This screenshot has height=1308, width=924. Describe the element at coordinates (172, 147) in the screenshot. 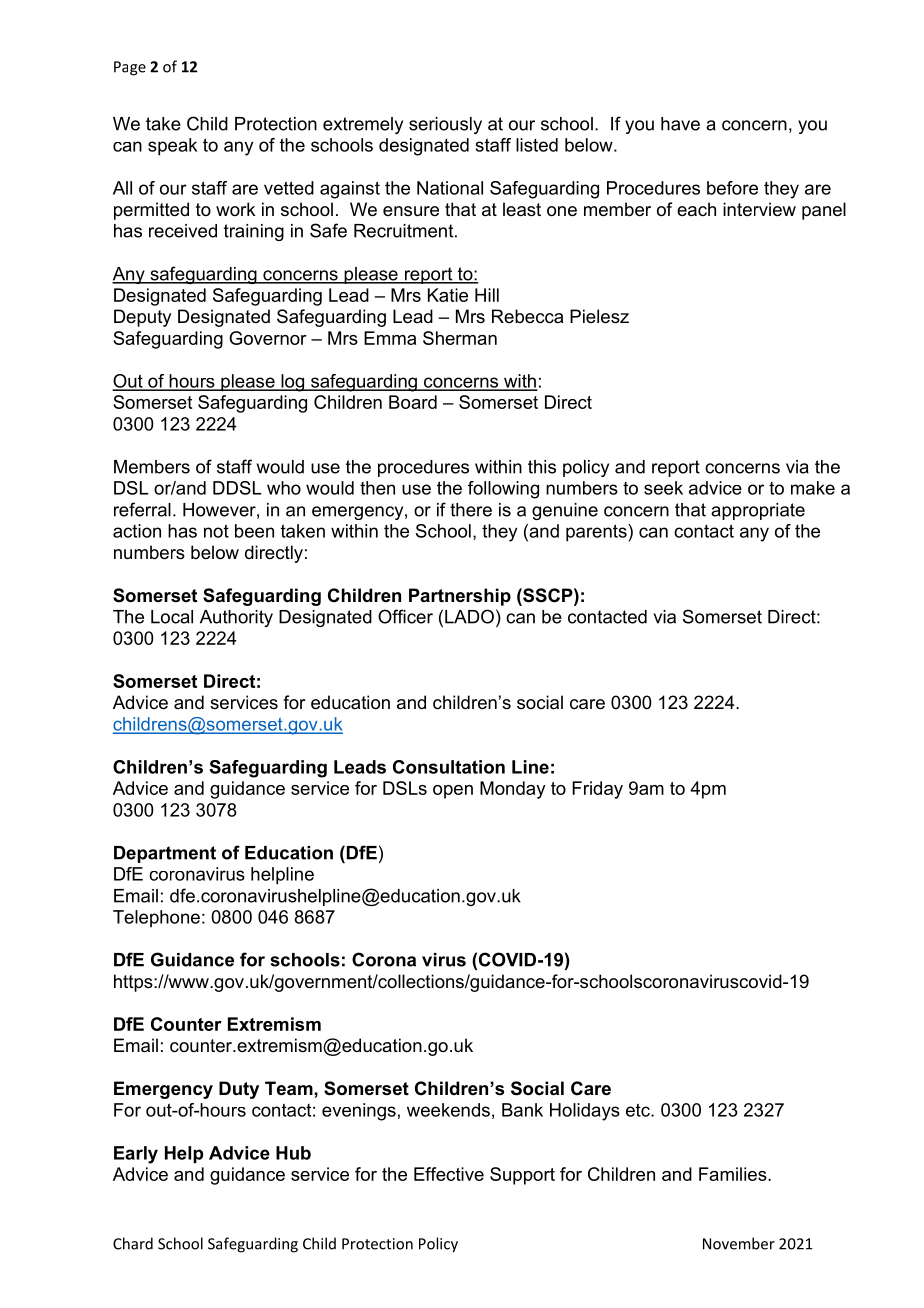

I see `speak` at that location.
